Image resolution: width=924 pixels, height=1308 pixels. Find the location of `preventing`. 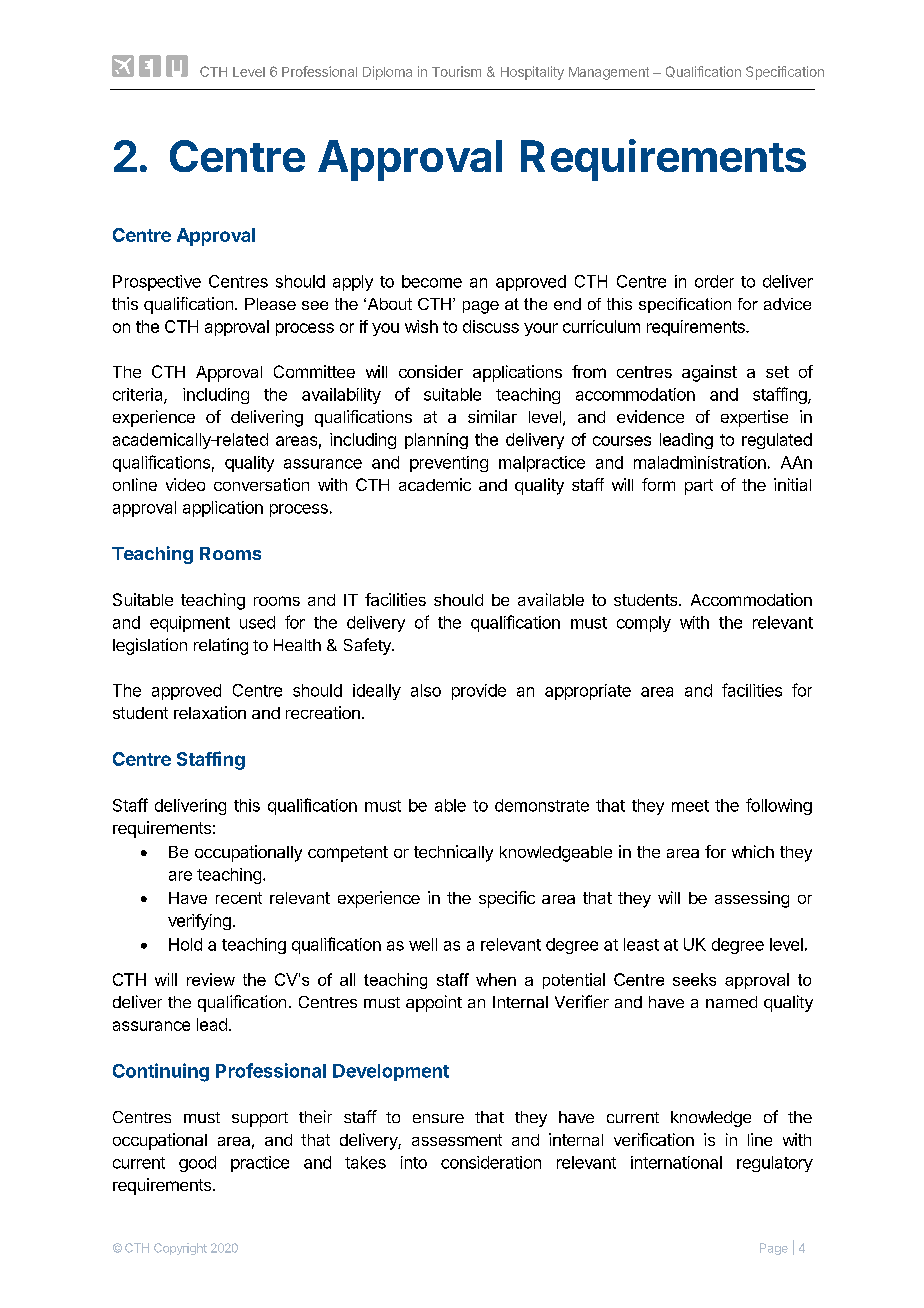

preventing is located at coordinates (449, 464).
